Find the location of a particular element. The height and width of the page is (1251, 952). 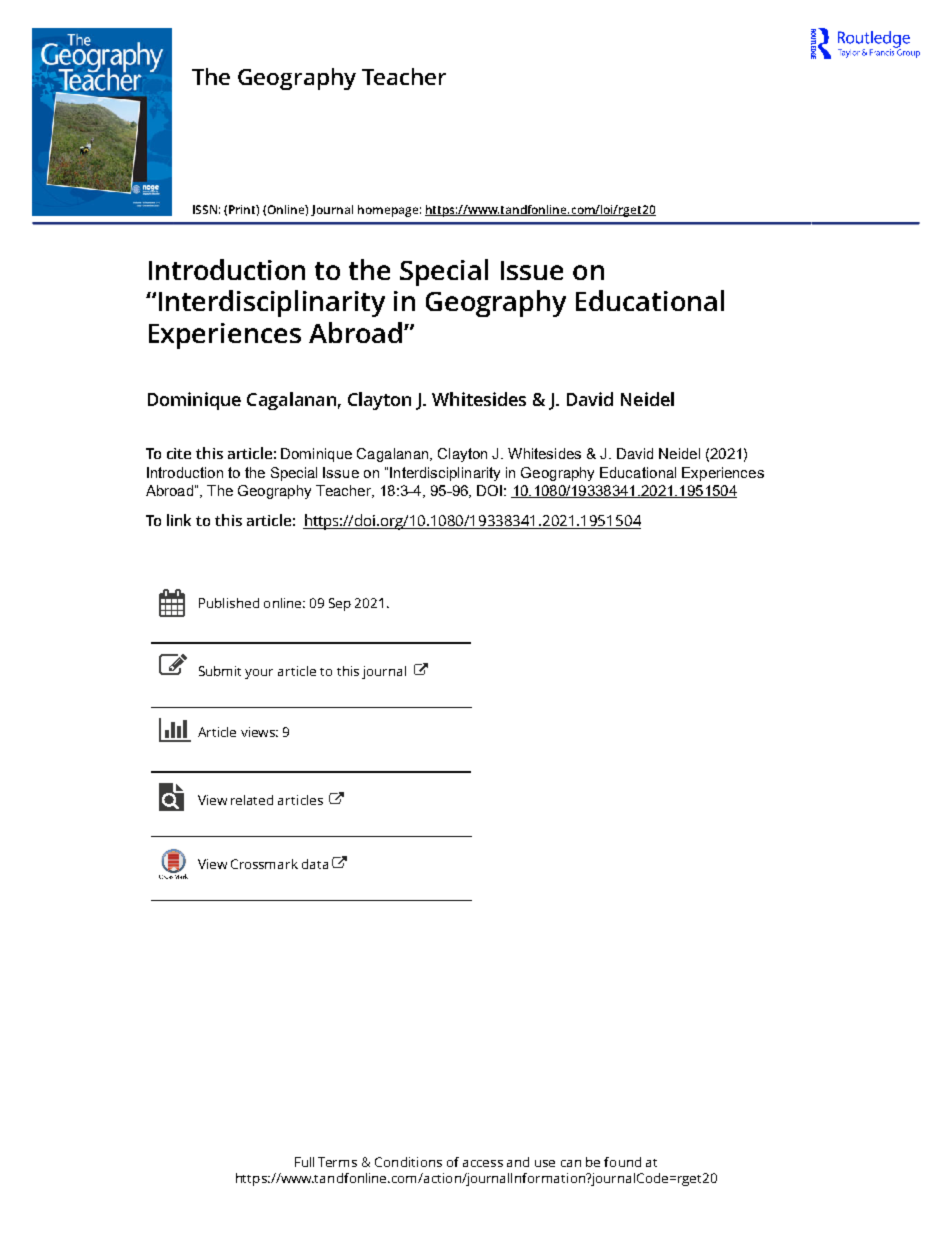

Sep is located at coordinates (340, 604).
